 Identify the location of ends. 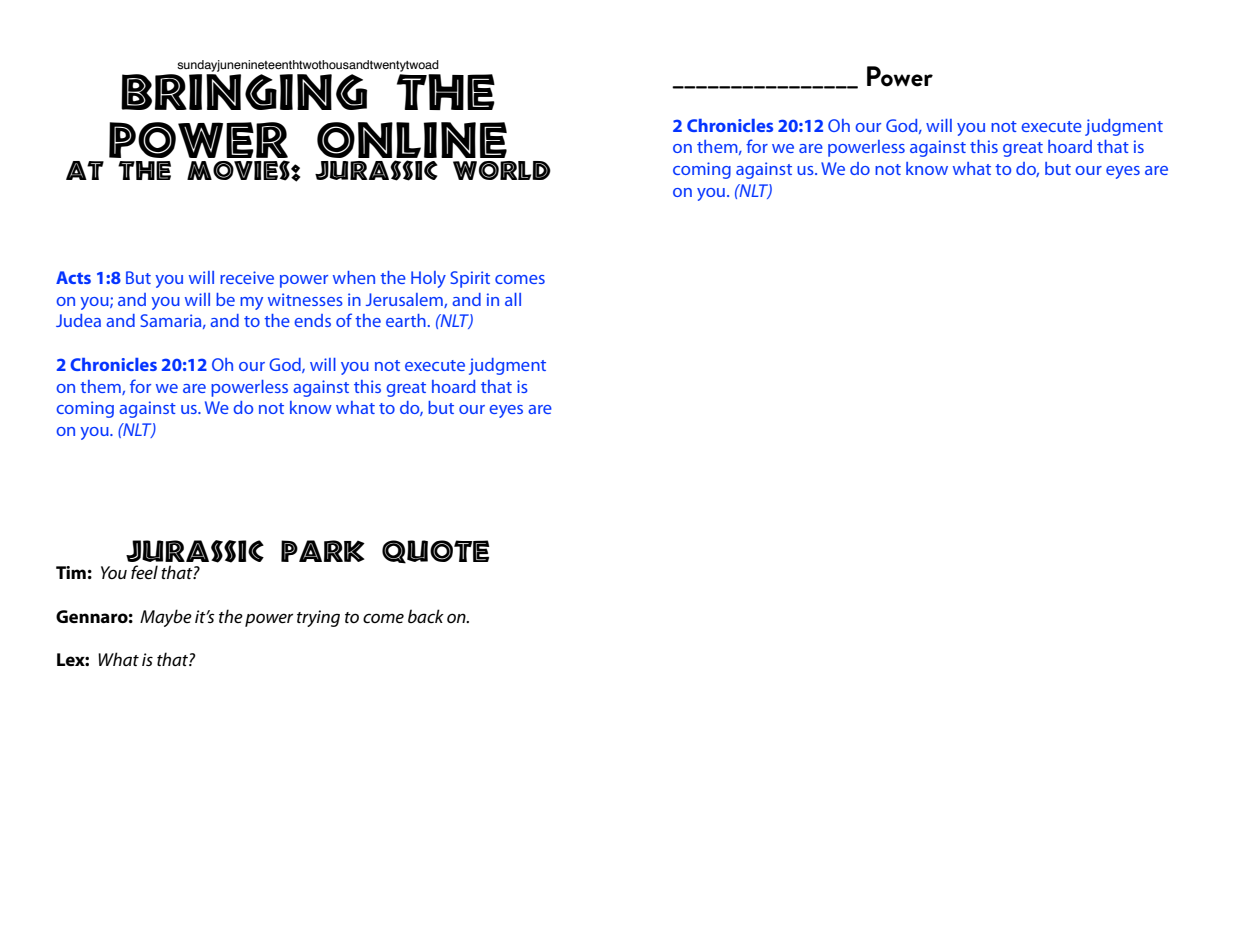
(312, 320).
